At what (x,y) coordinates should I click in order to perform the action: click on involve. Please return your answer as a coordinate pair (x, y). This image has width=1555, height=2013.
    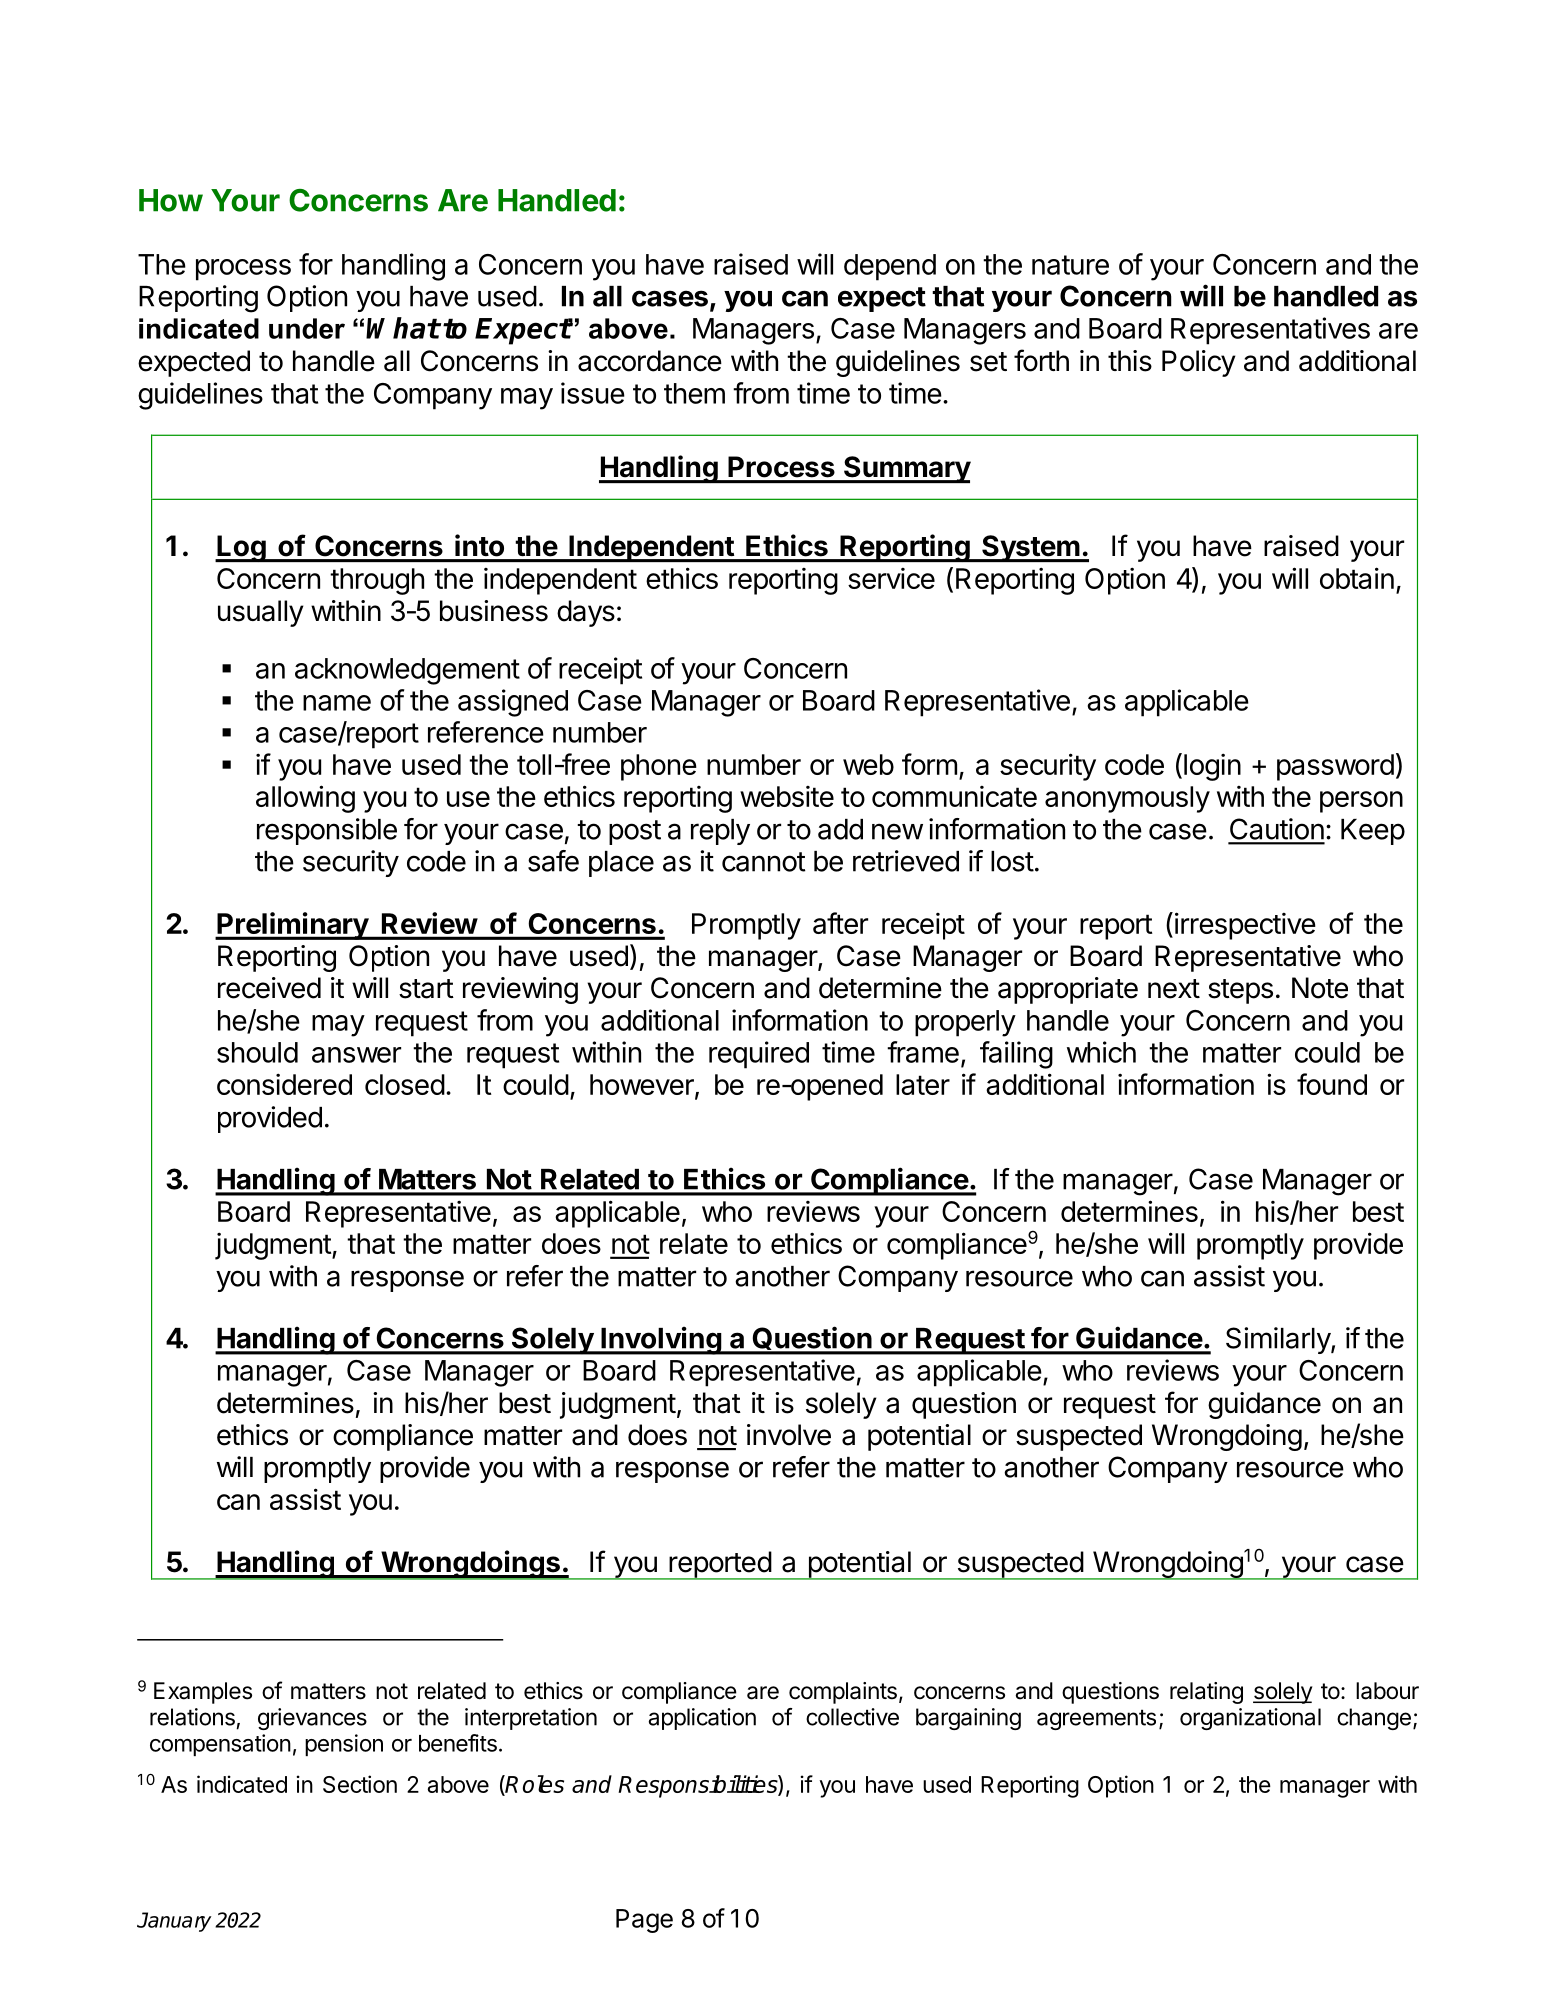
    Looking at the image, I should click on (789, 1435).
